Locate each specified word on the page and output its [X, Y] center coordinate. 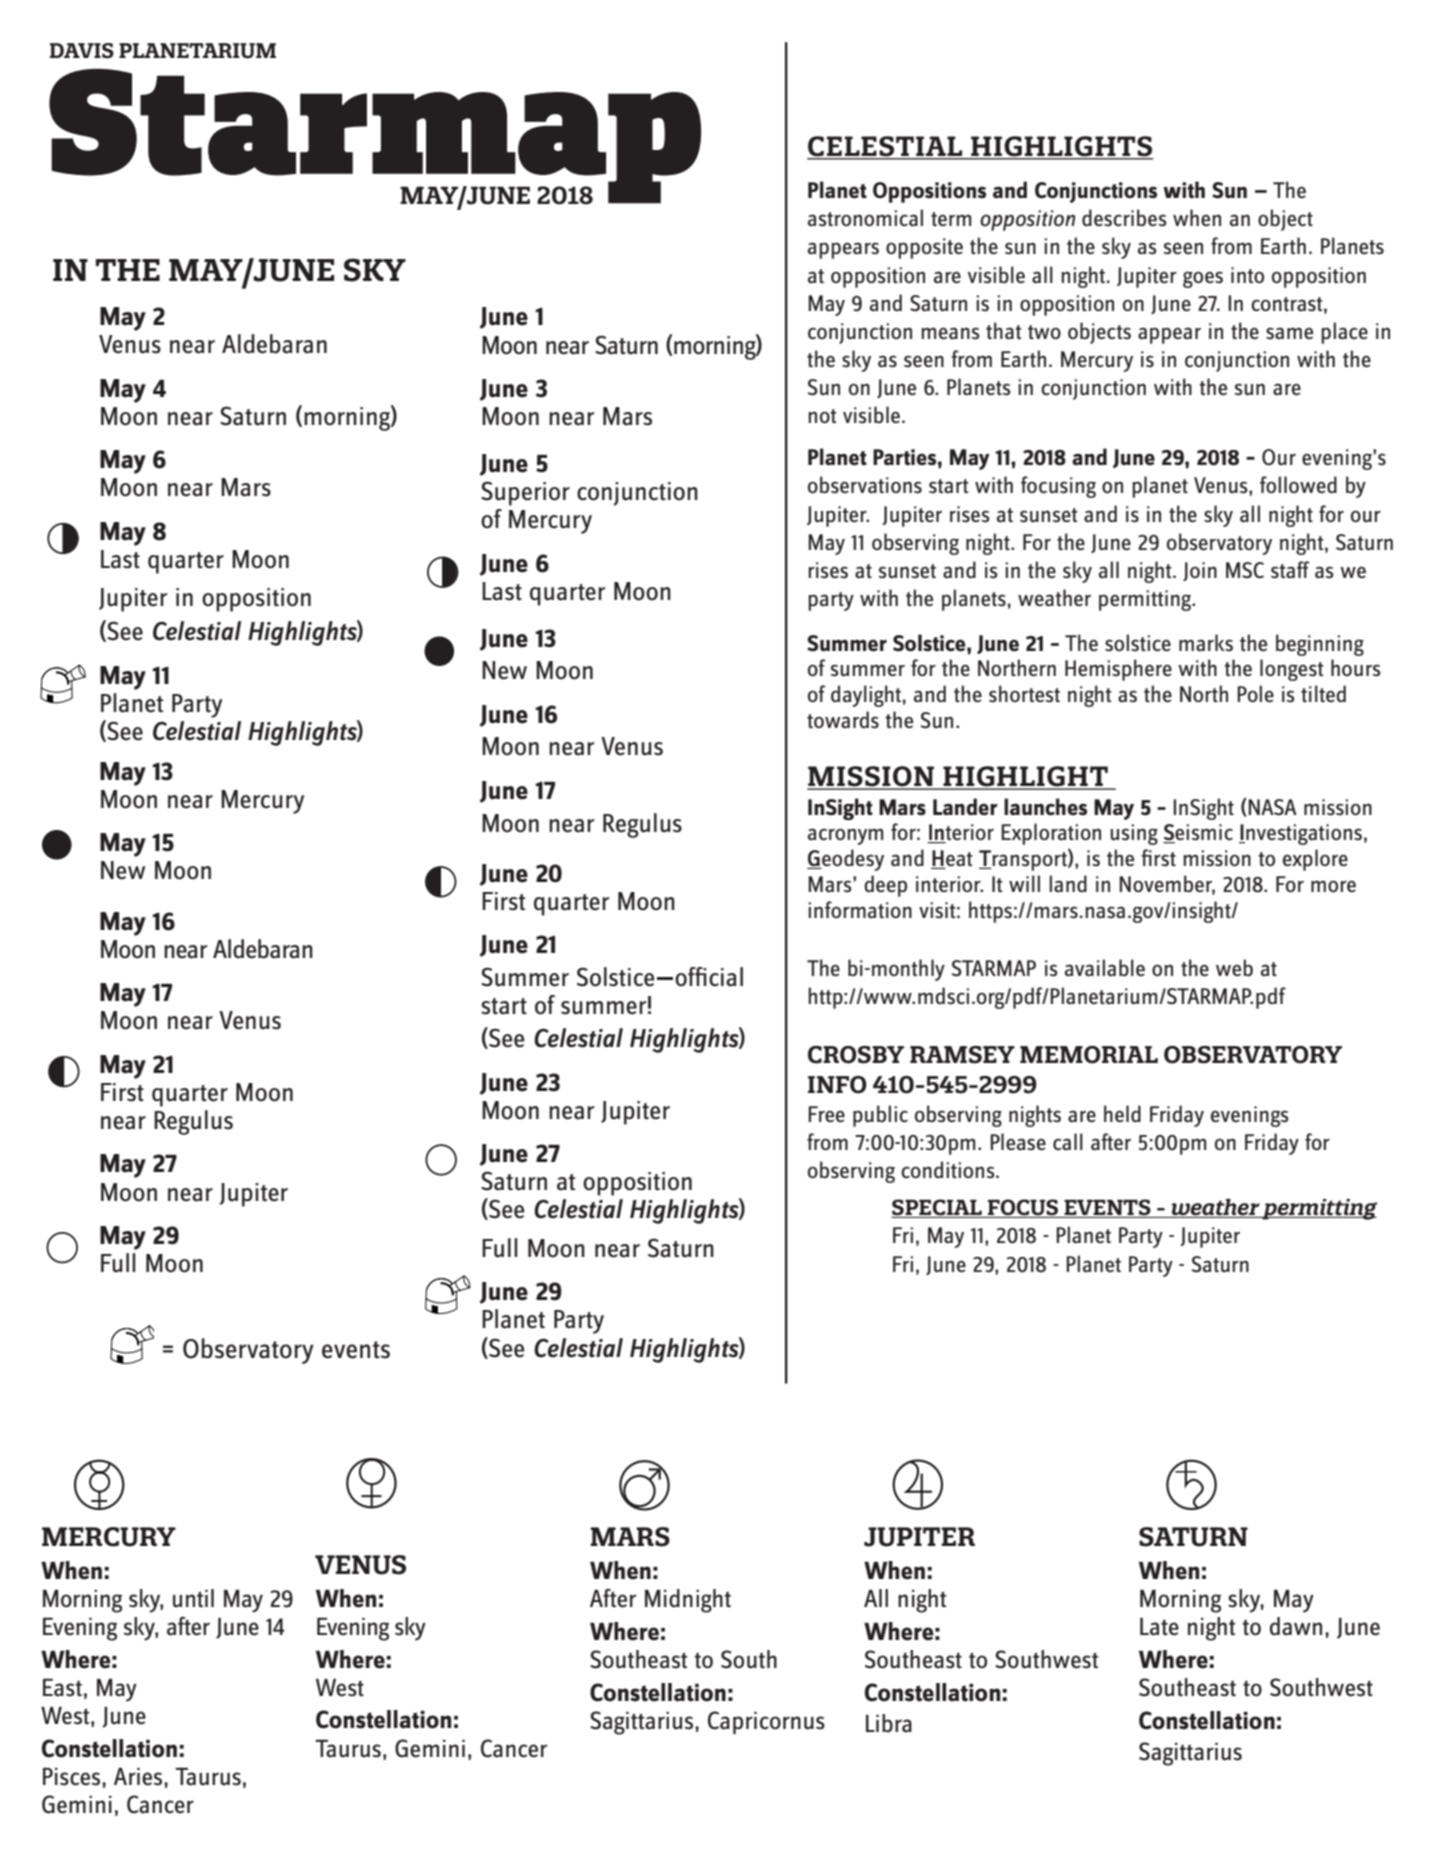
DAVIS [82, 51]
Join [1200, 571]
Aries [139, 1776]
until [193, 1598]
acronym [845, 836]
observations [865, 485]
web [1234, 967]
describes [1124, 218]
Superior [525, 493]
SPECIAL [937, 1208]
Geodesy [845, 860]
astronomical [865, 218]
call [1068, 1141]
